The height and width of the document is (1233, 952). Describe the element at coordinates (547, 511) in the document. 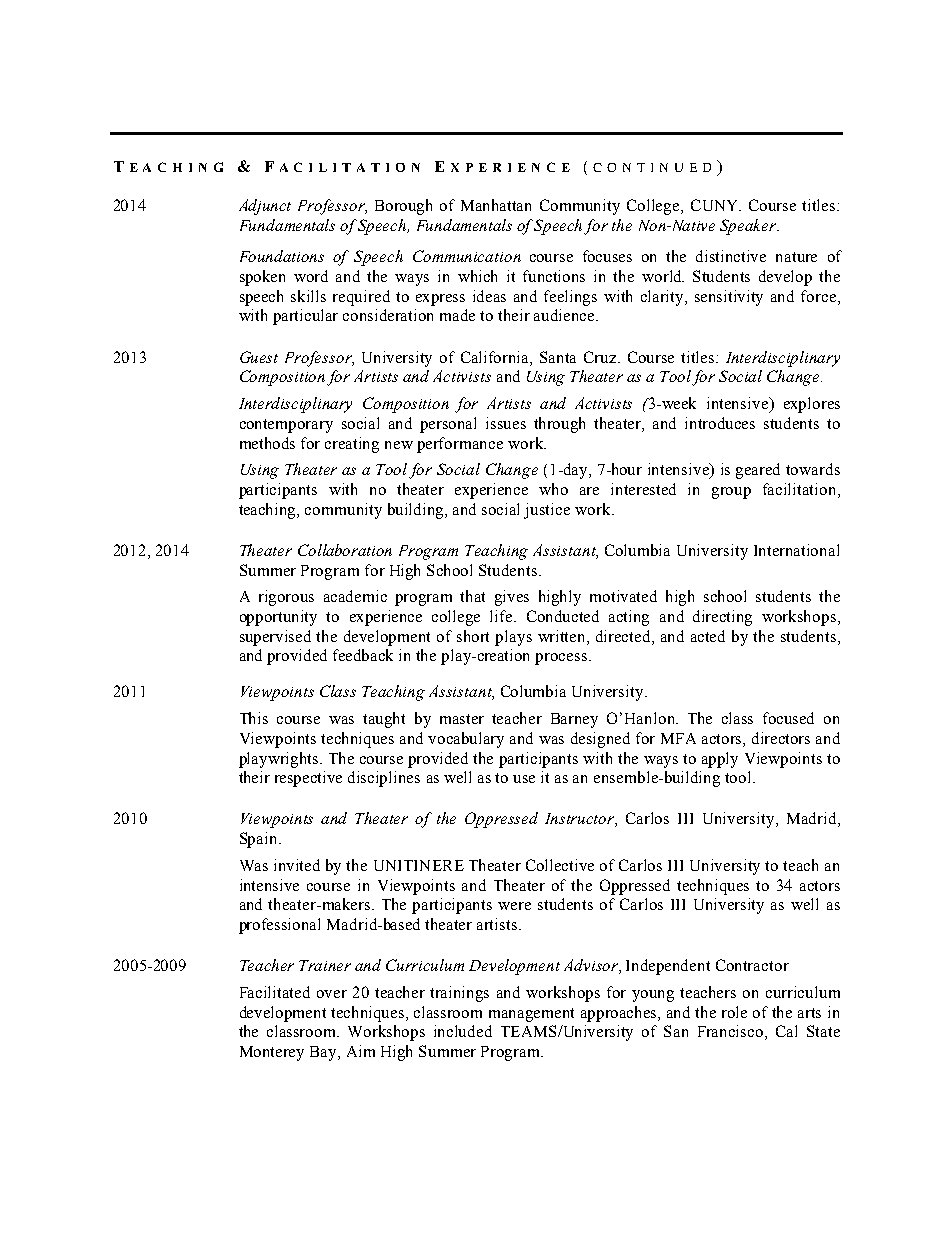

I see `justice` at that location.
